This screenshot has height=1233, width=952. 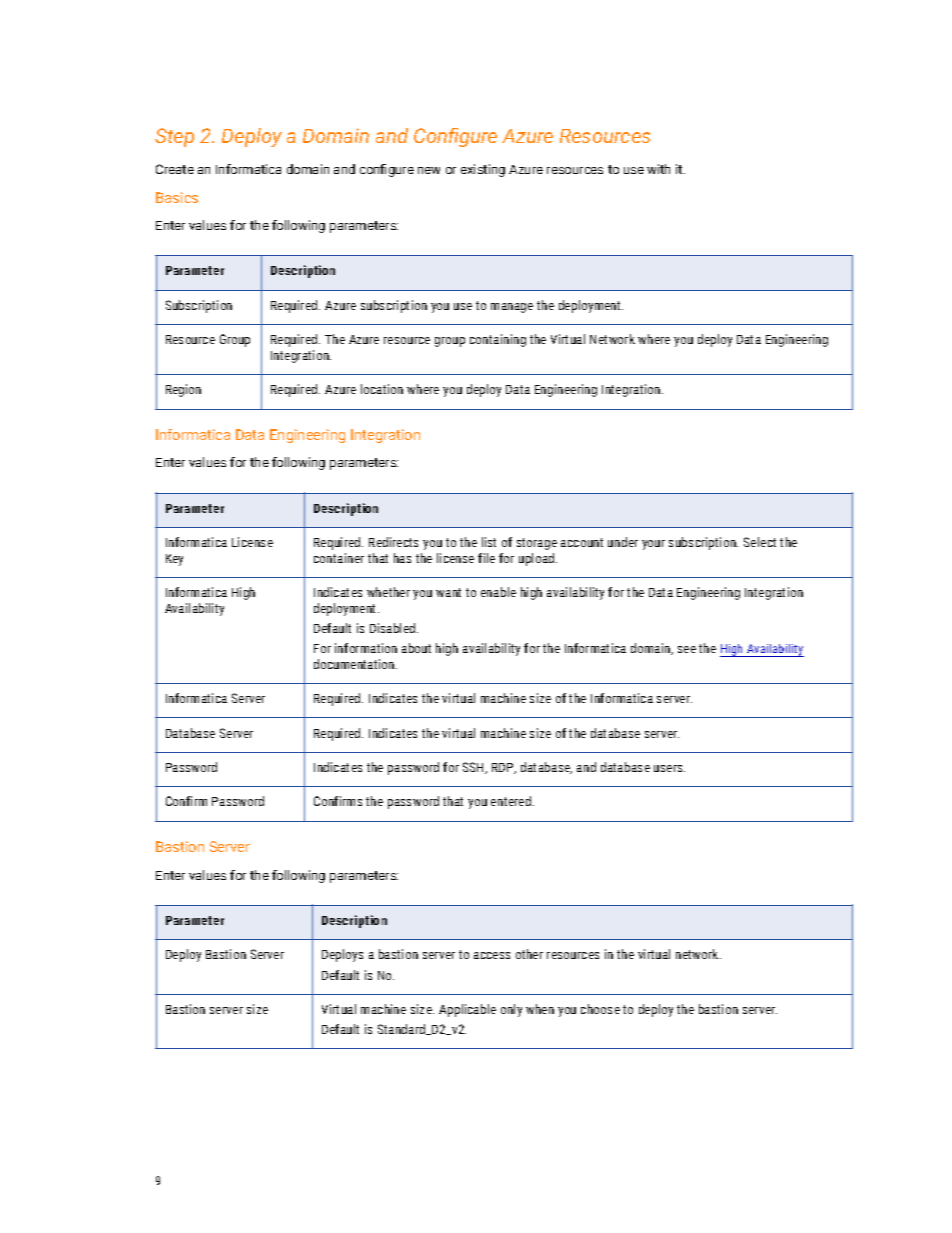 I want to click on containing, so click(x=498, y=340).
